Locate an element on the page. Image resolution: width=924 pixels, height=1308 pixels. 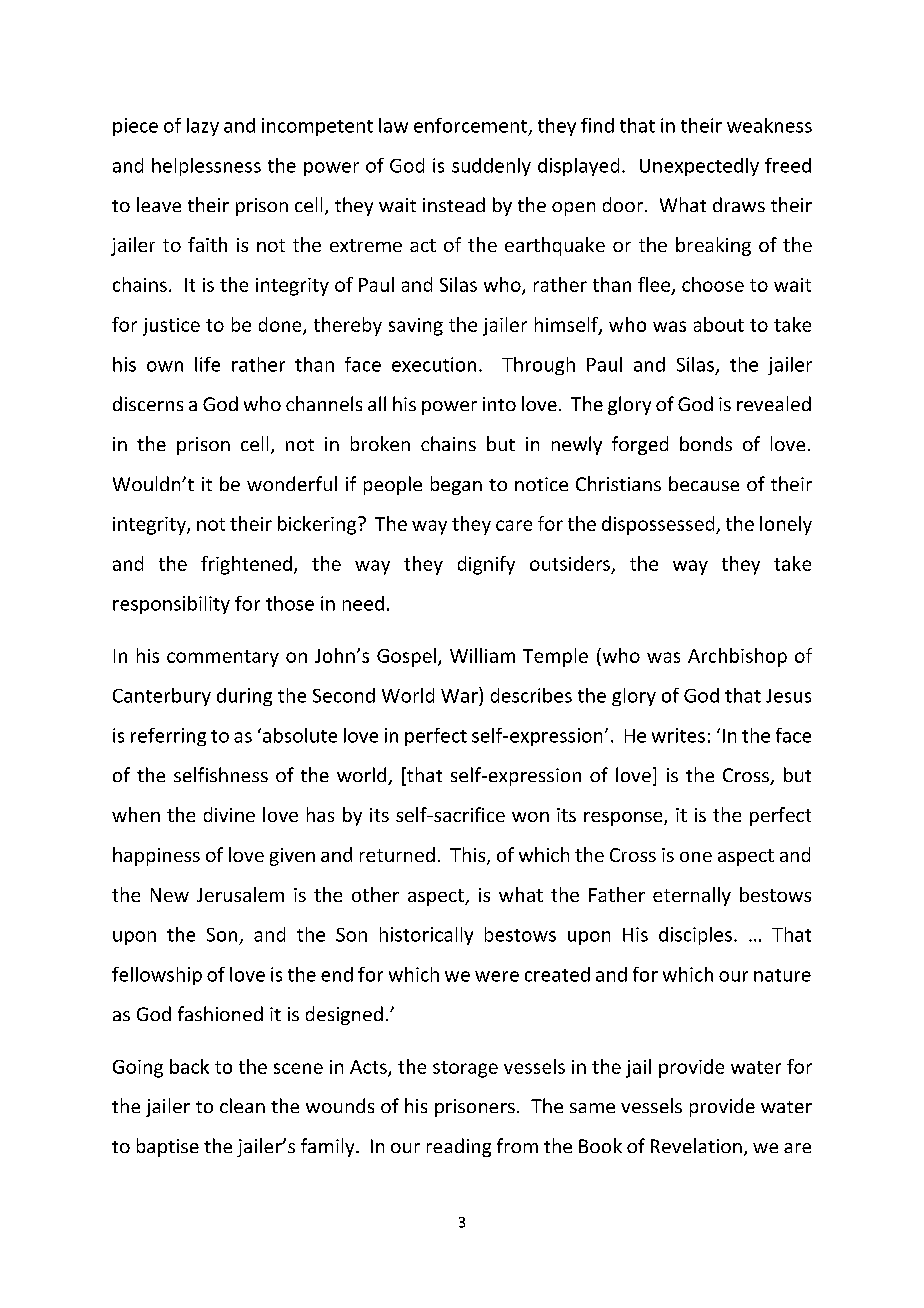
commentary is located at coordinates (223, 658).
